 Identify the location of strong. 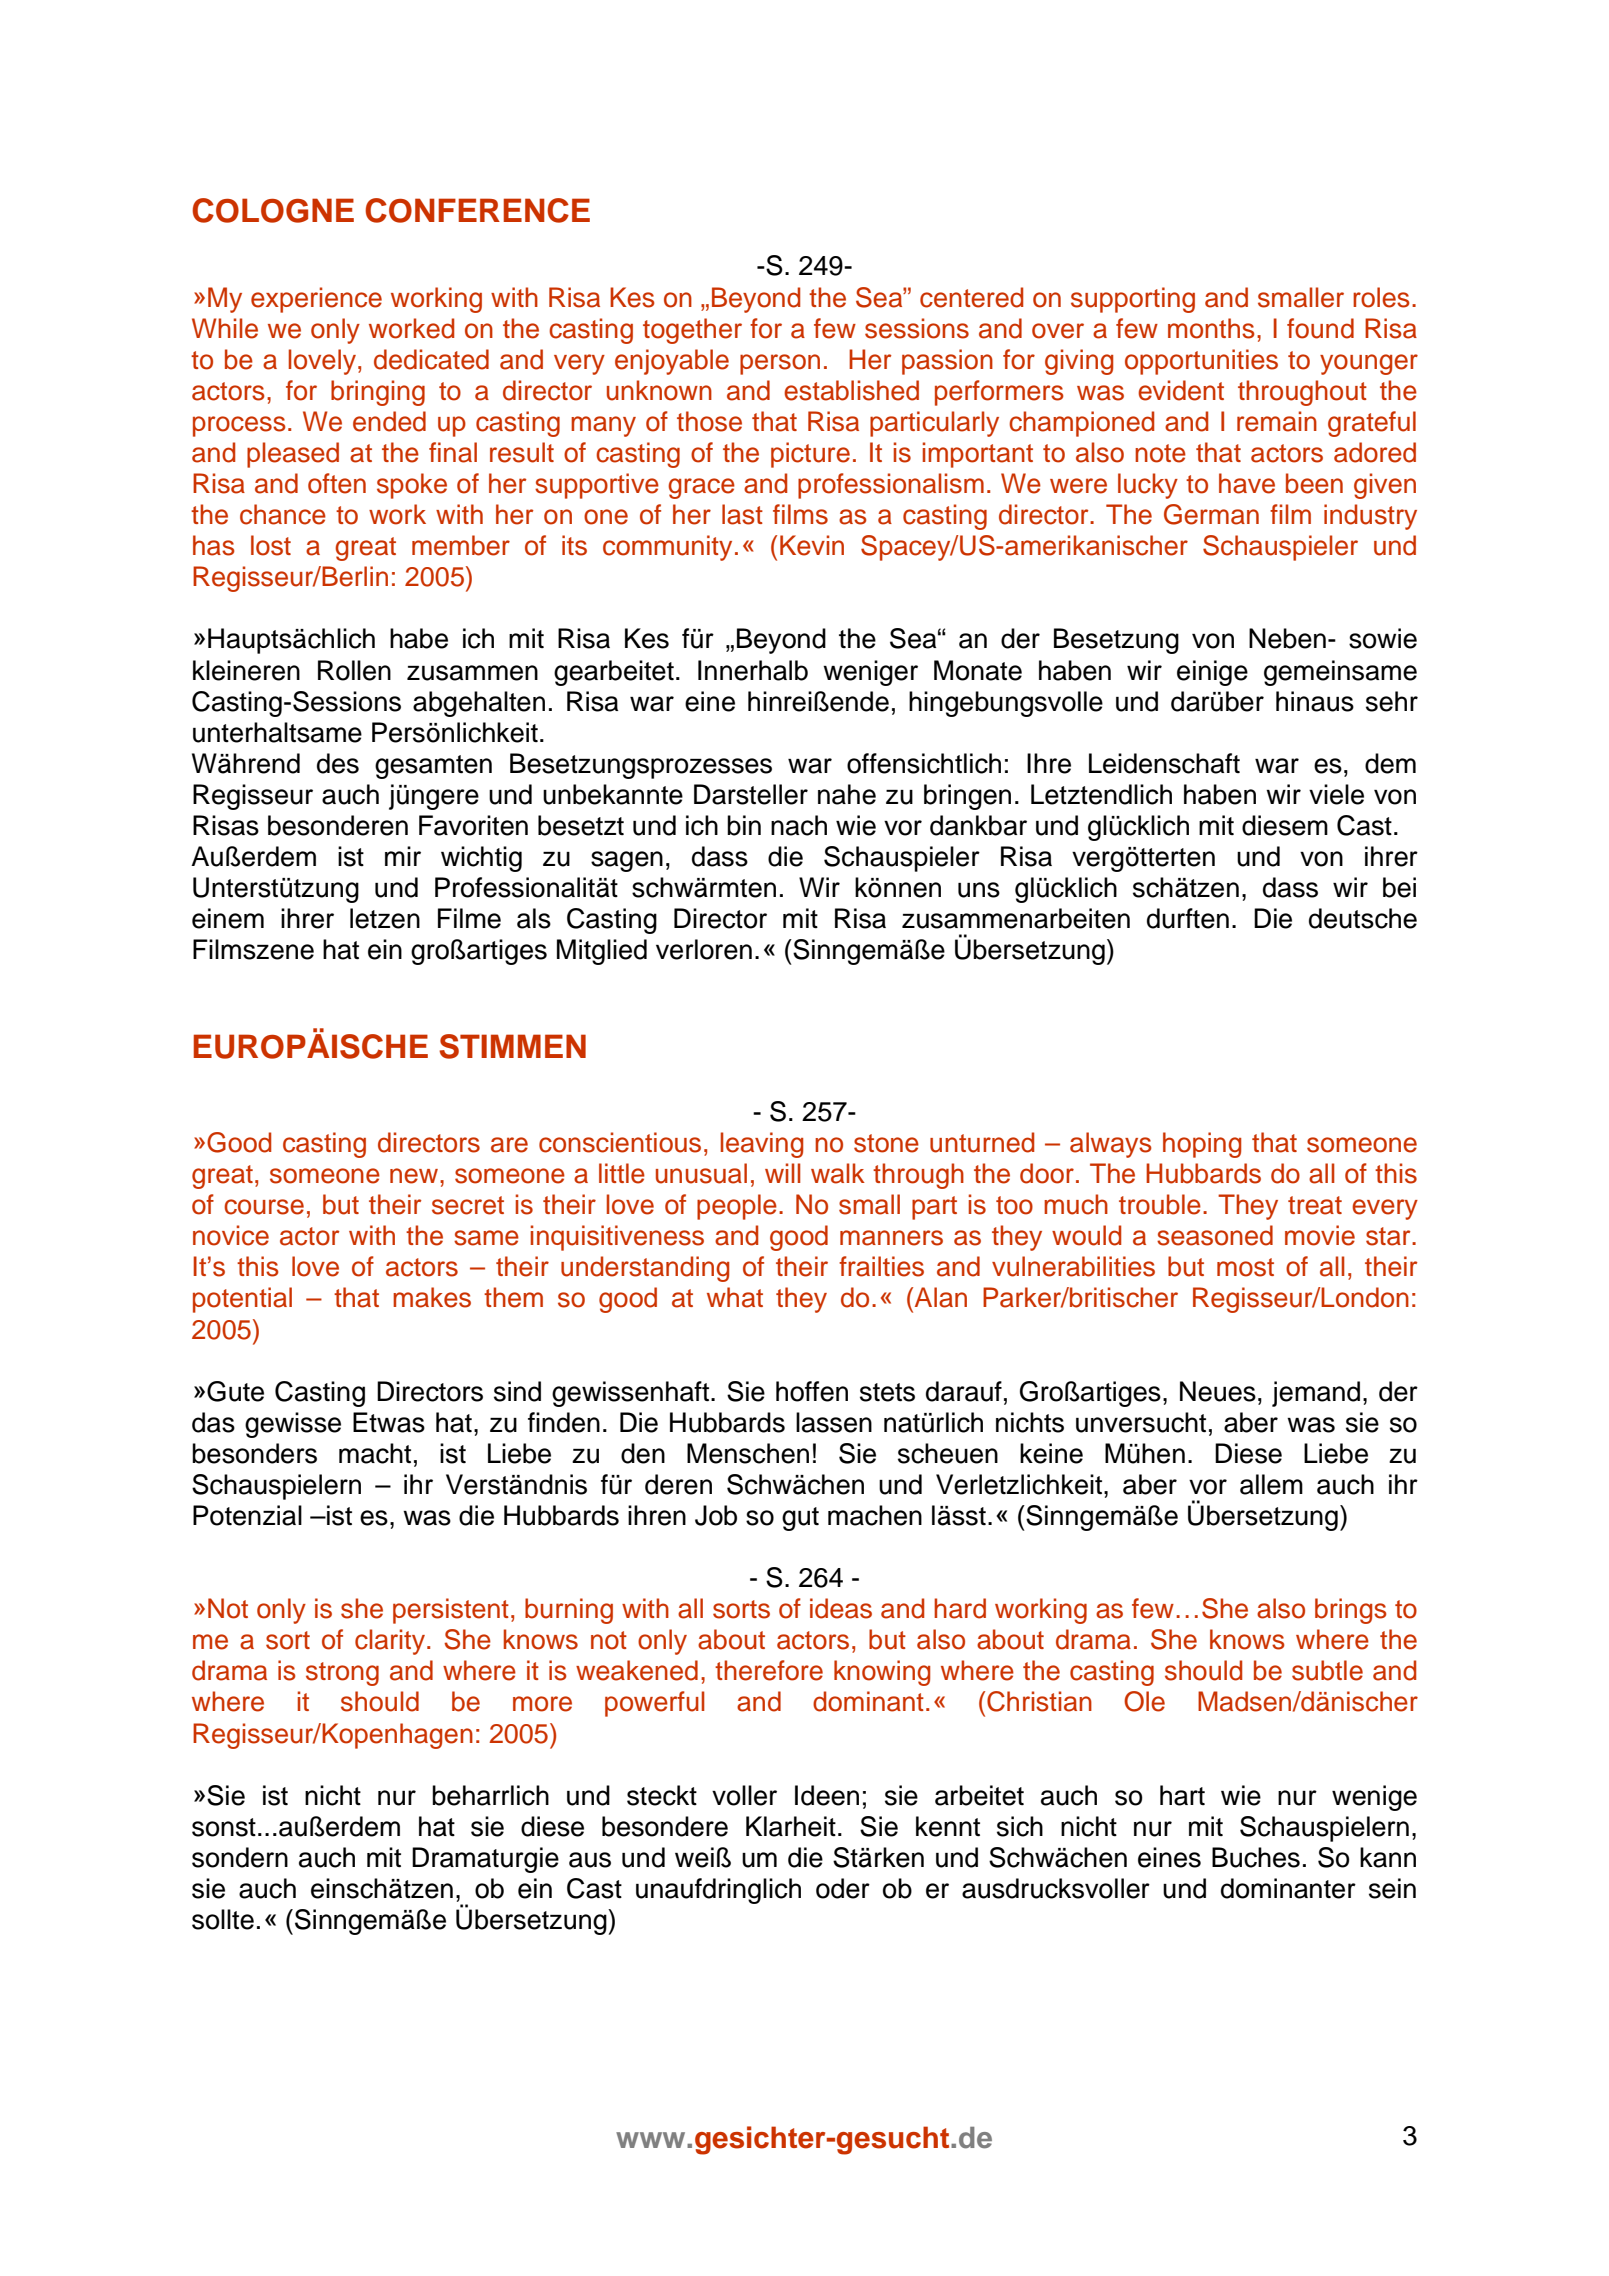
(342, 1674).
